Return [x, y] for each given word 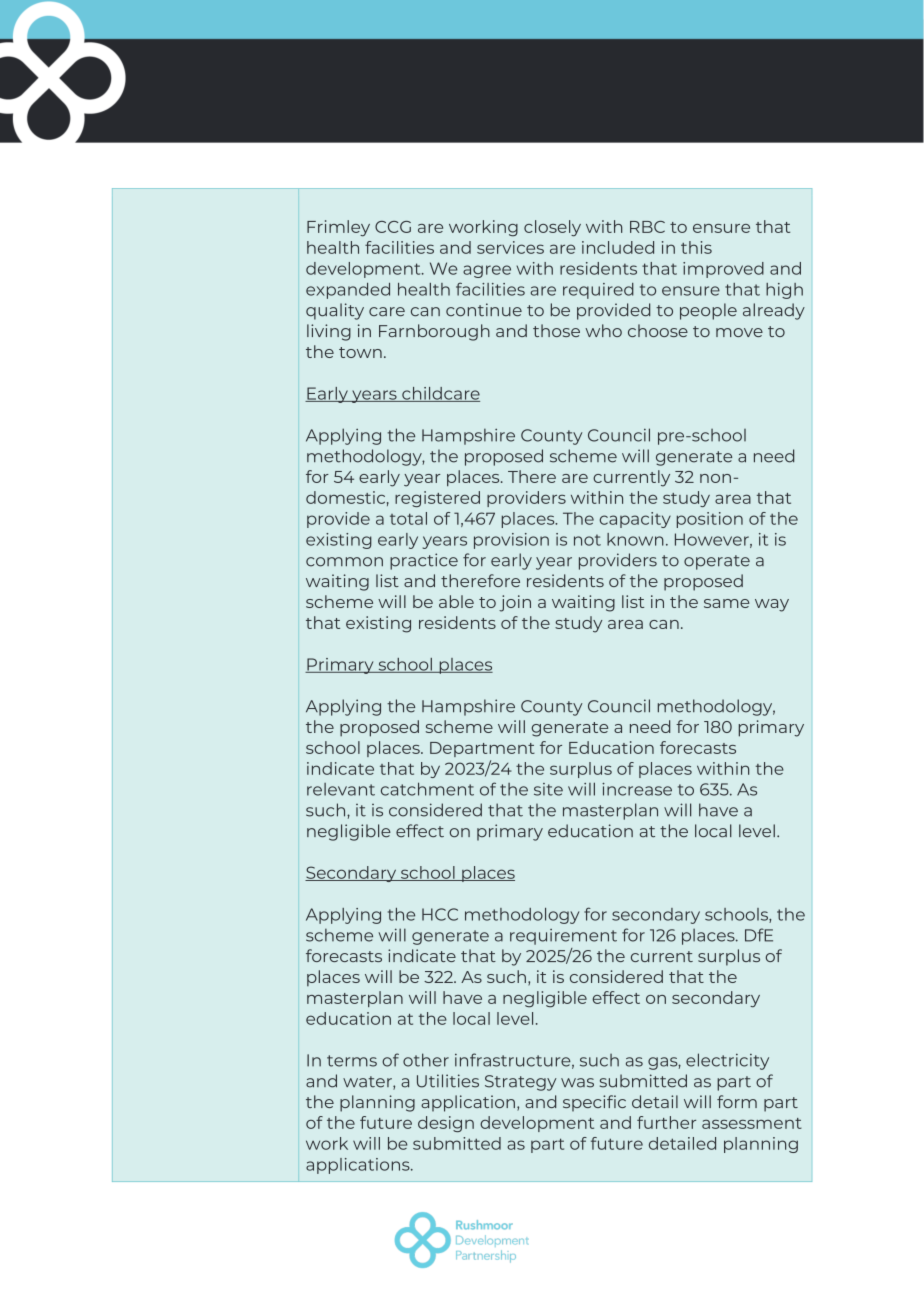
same [727, 603]
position [710, 520]
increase [637, 789]
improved [723, 270]
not [587, 540]
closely [552, 228]
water [368, 1083]
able [456, 601]
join [515, 603]
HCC [440, 914]
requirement [563, 937]
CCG [393, 227]
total [408, 518]
